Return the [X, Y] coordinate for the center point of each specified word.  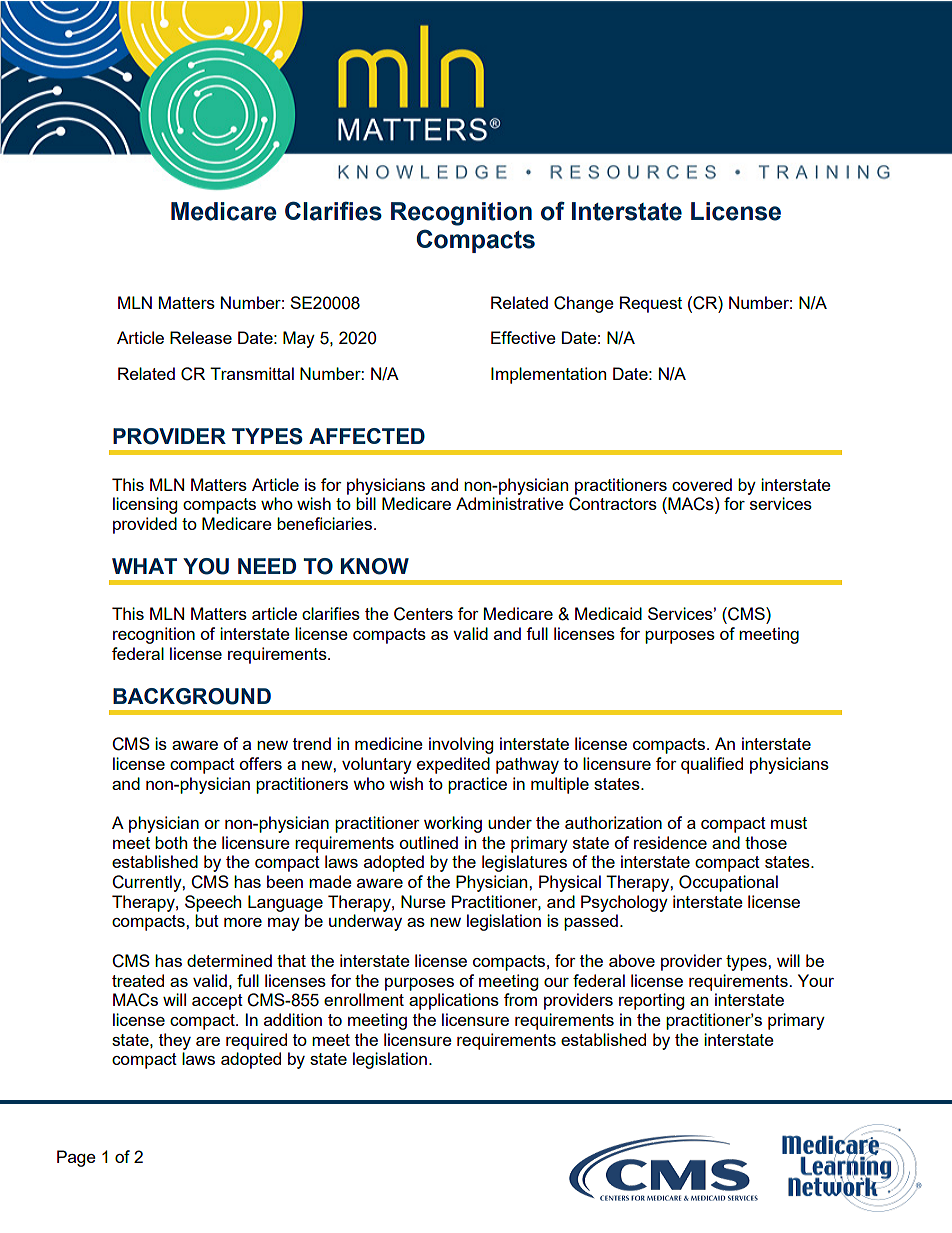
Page [76, 1158]
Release [201, 337]
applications [454, 1001]
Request [651, 304]
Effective [523, 337]
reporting [651, 1001]
